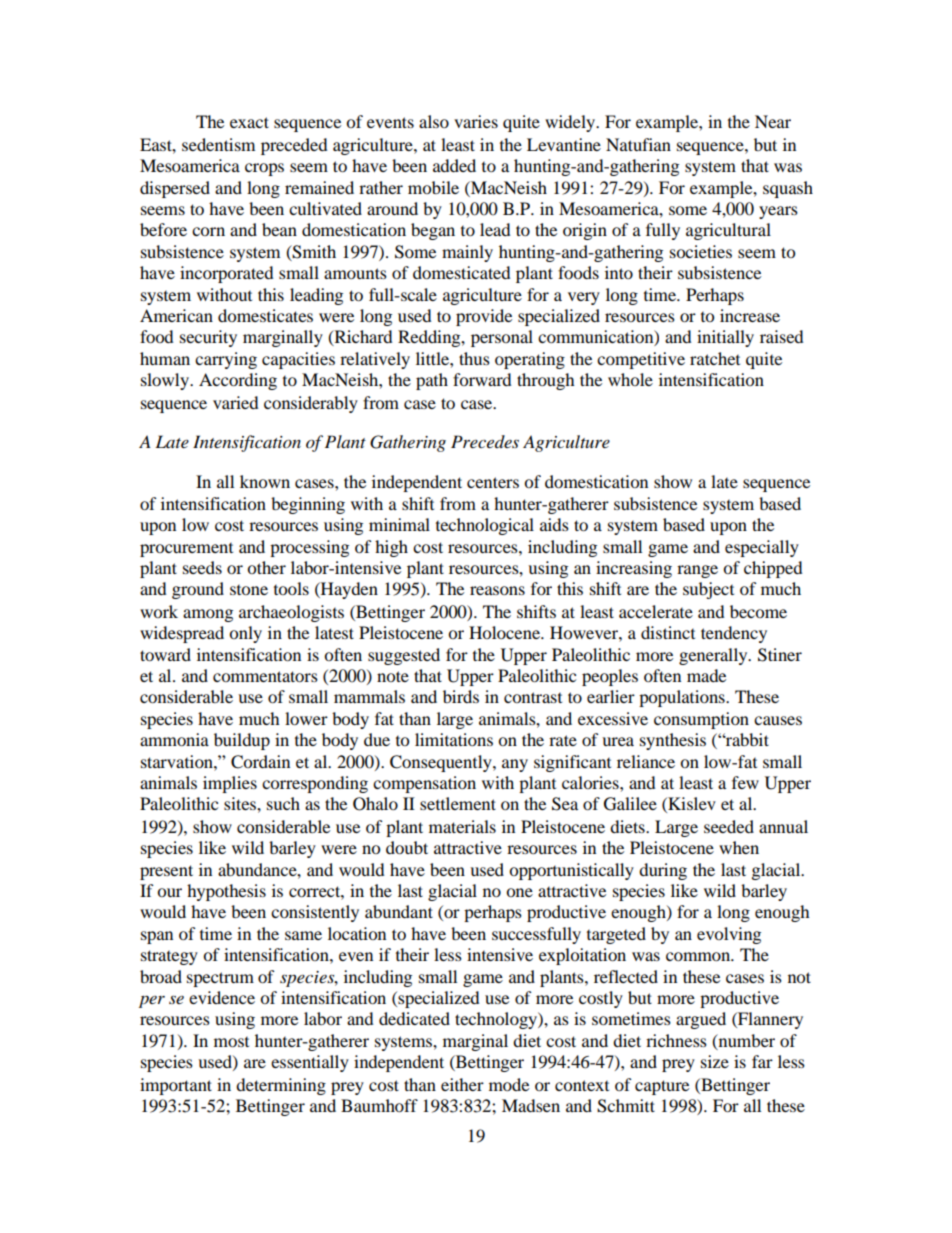 The height and width of the screenshot is (1233, 952). What do you see at coordinates (265, 481) in the screenshot?
I see `known` at bounding box center [265, 481].
